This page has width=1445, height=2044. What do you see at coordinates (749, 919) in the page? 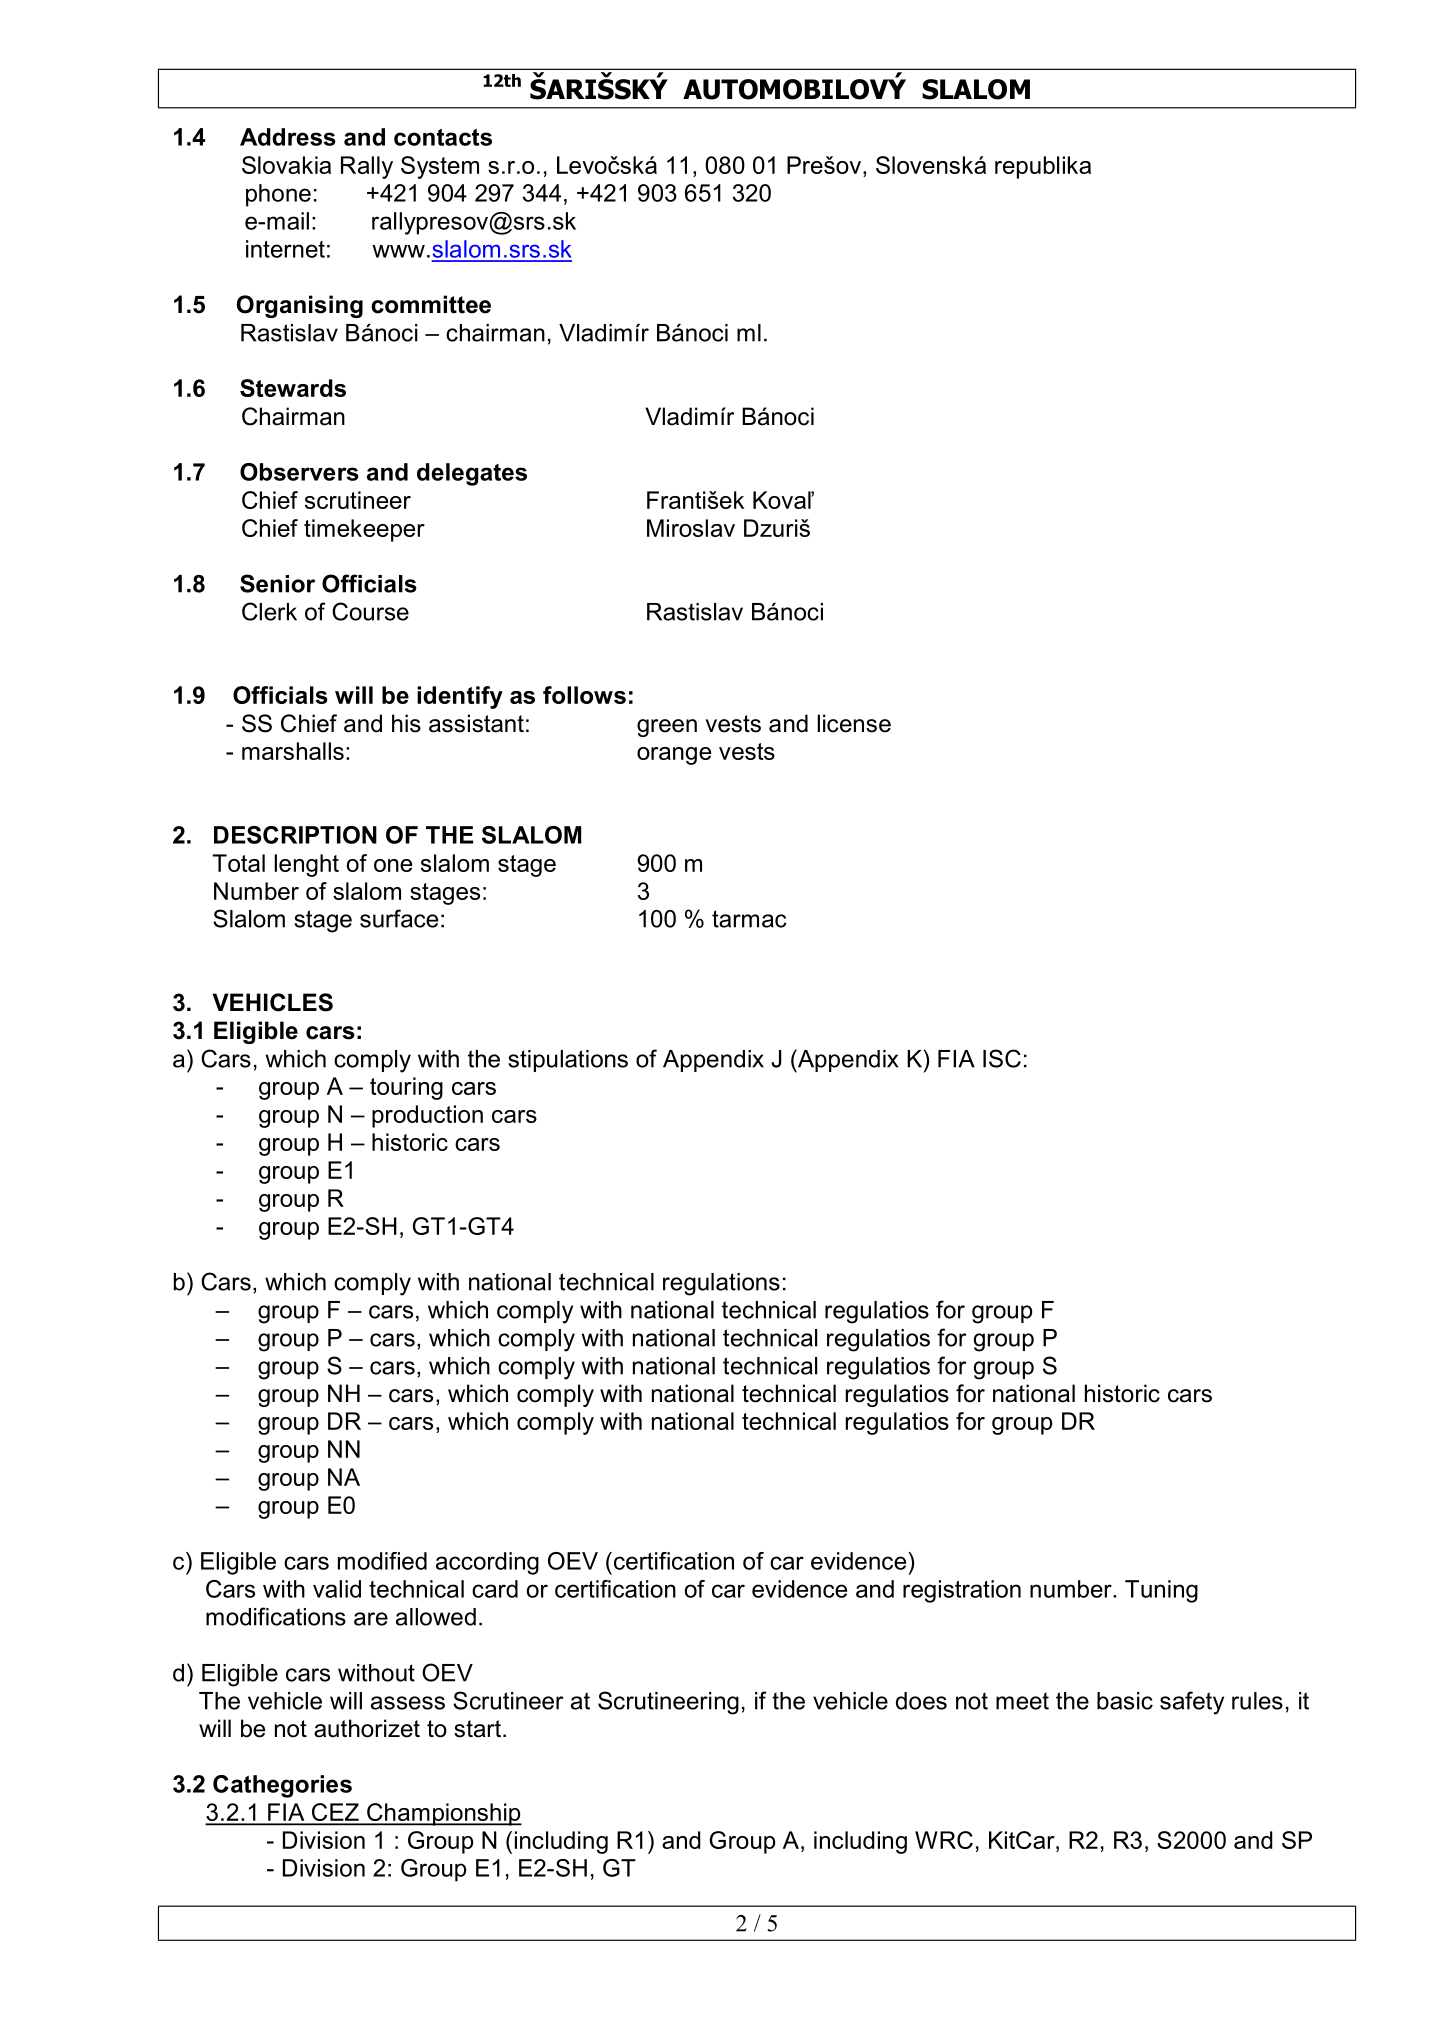
I see `tarmac` at bounding box center [749, 919].
